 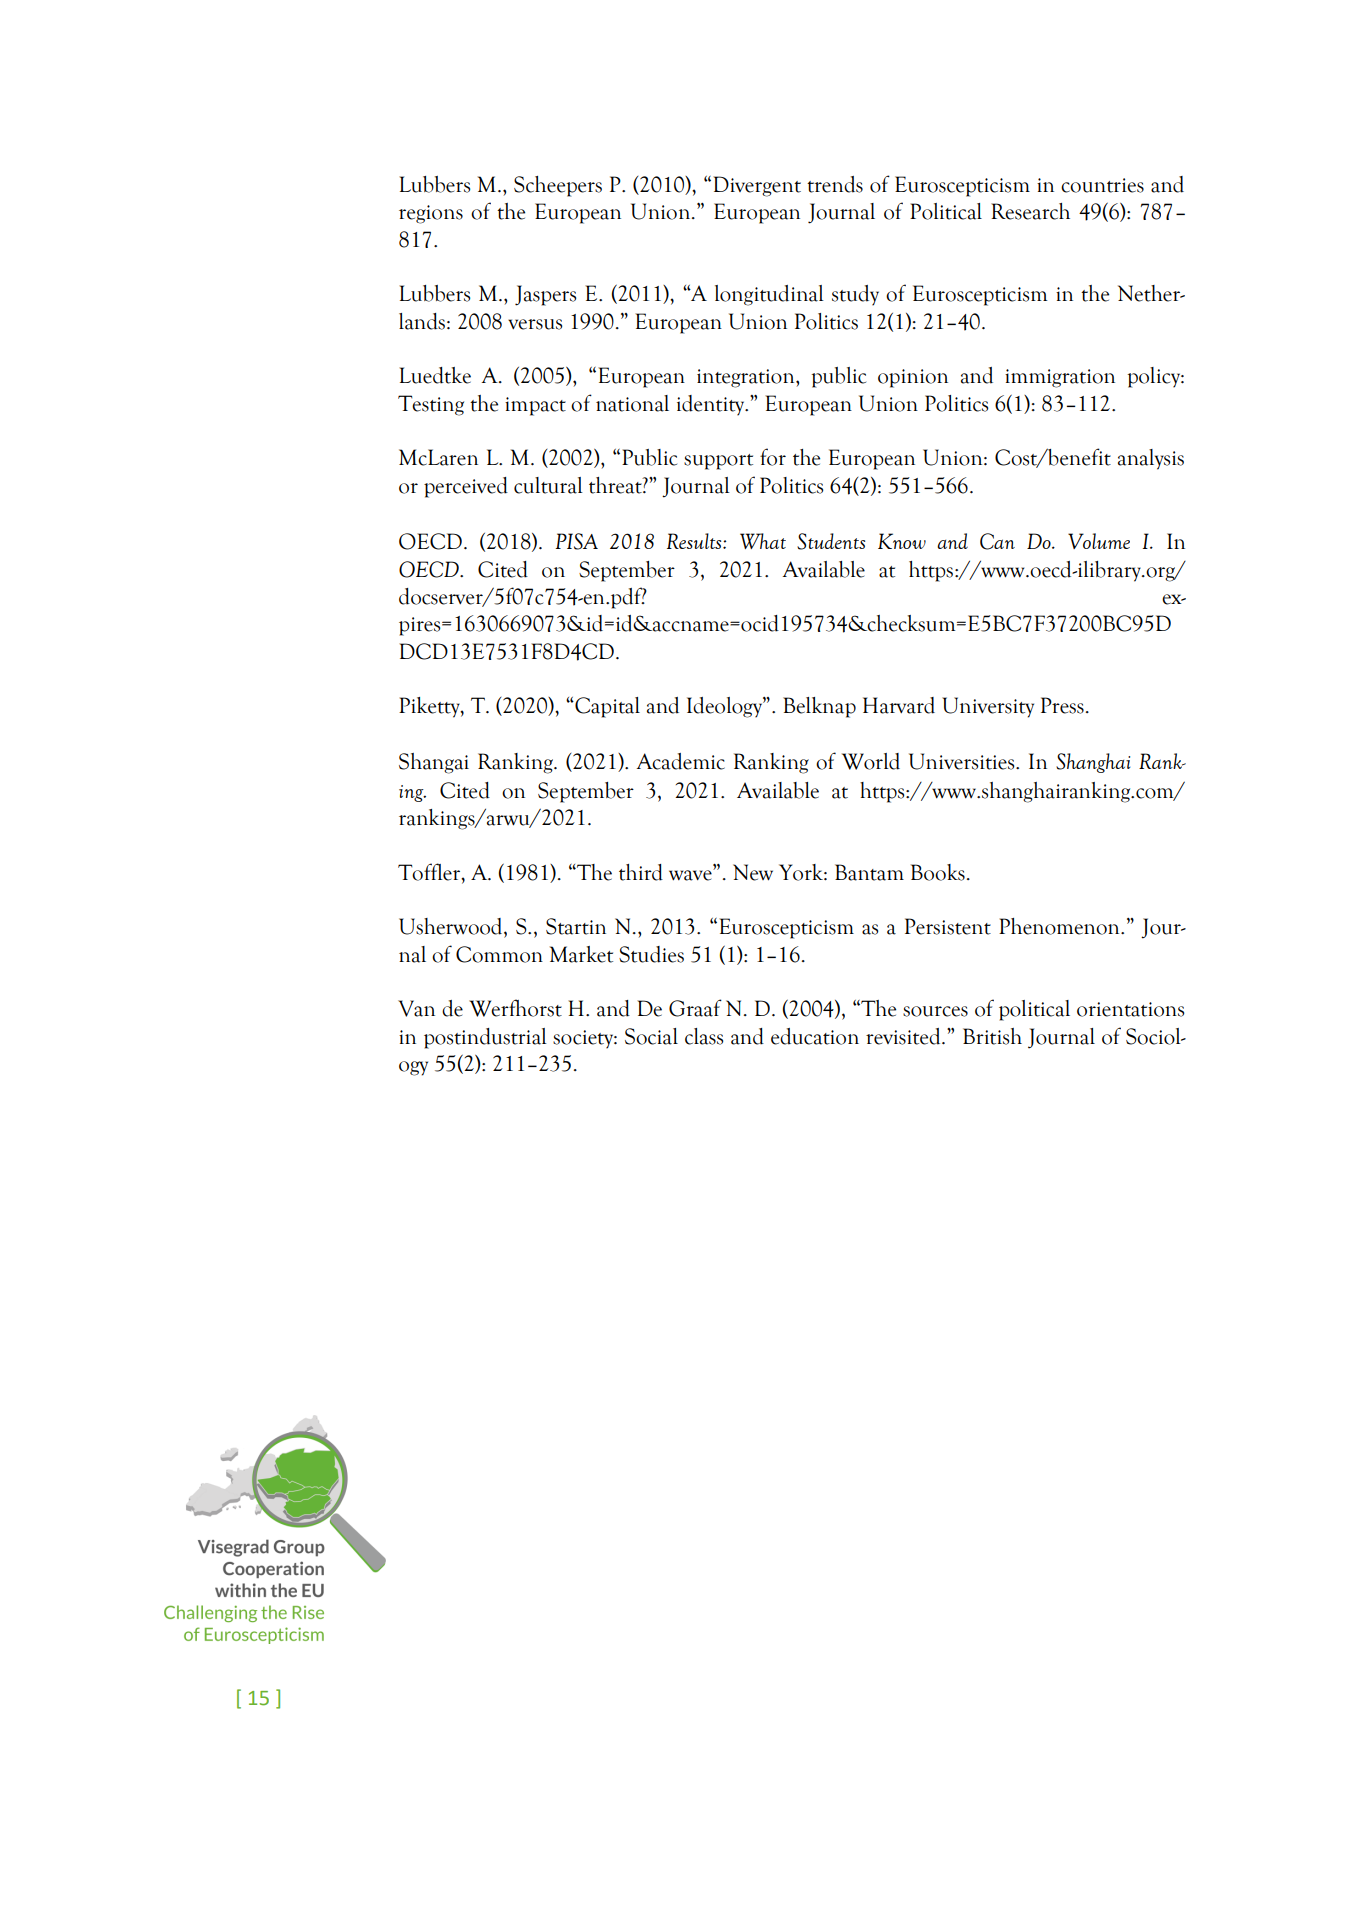 I want to click on Van, so click(x=416, y=1008).
